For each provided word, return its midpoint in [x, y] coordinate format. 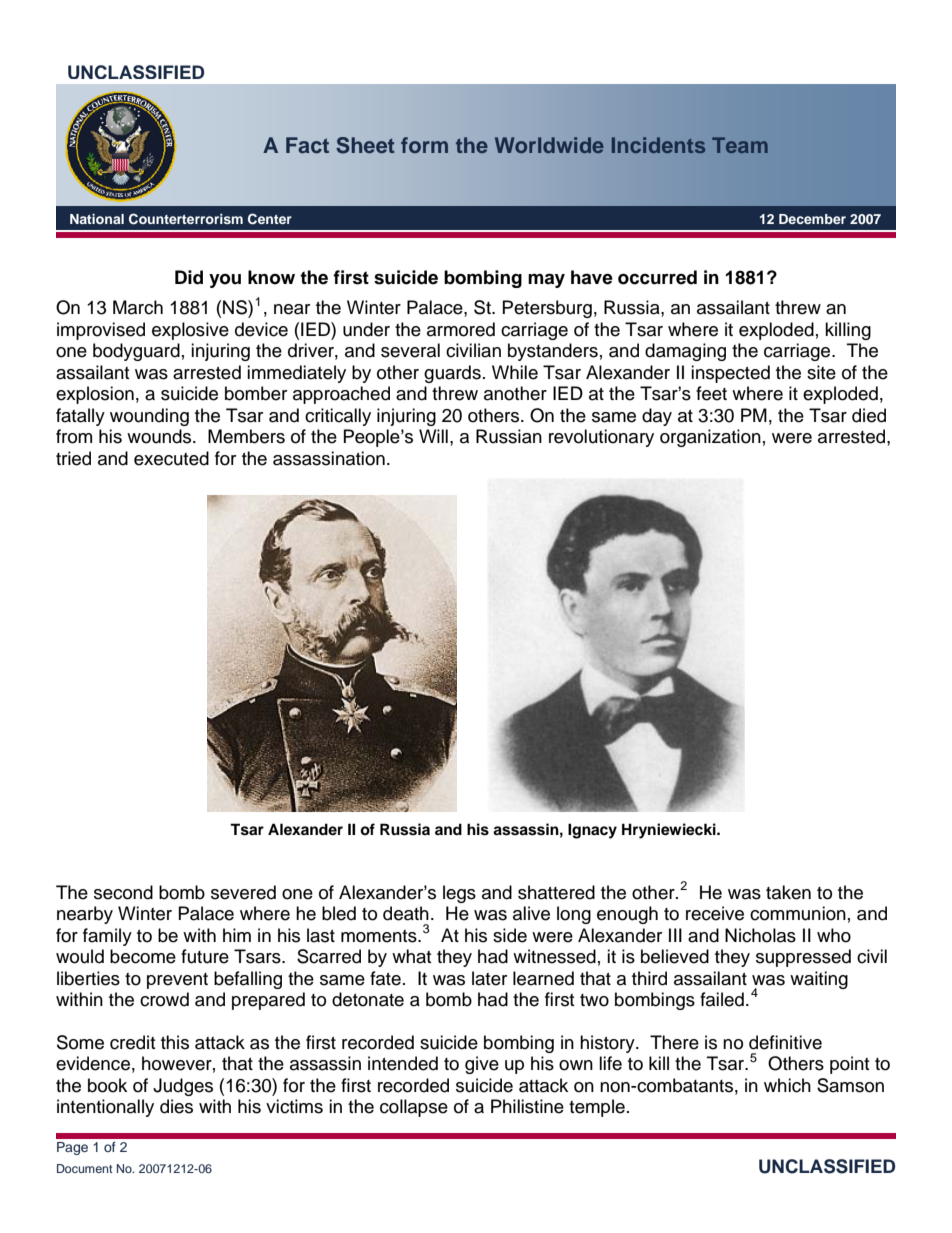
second [123, 892]
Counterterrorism [186, 219]
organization [710, 438]
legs [459, 894]
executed [171, 458]
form [424, 145]
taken [788, 892]
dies [176, 1106]
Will [433, 436]
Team [740, 145]
